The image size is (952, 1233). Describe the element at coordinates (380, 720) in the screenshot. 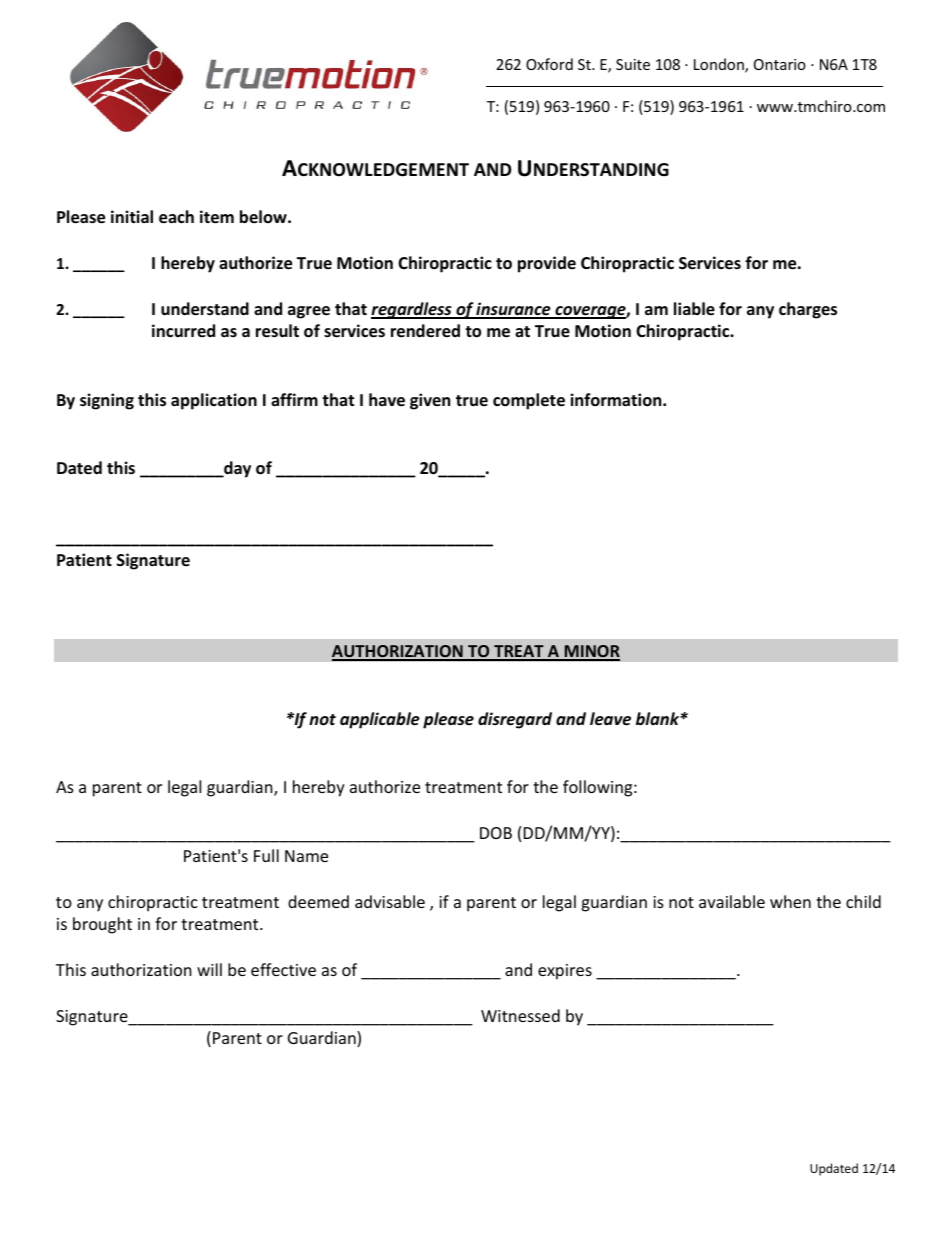

I see `applicable` at that location.
